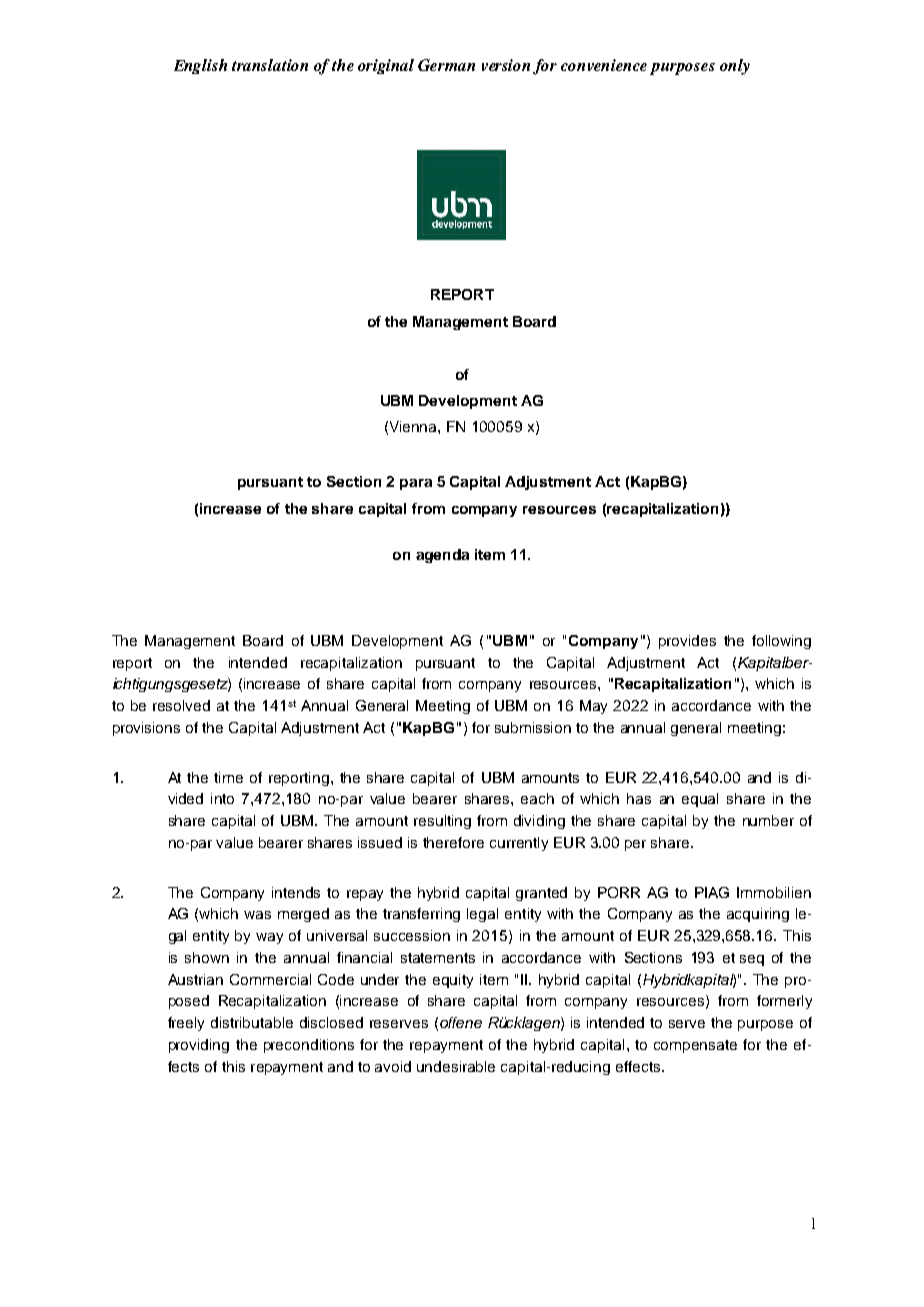  What do you see at coordinates (181, 705) in the image?
I see `resolved` at bounding box center [181, 705].
